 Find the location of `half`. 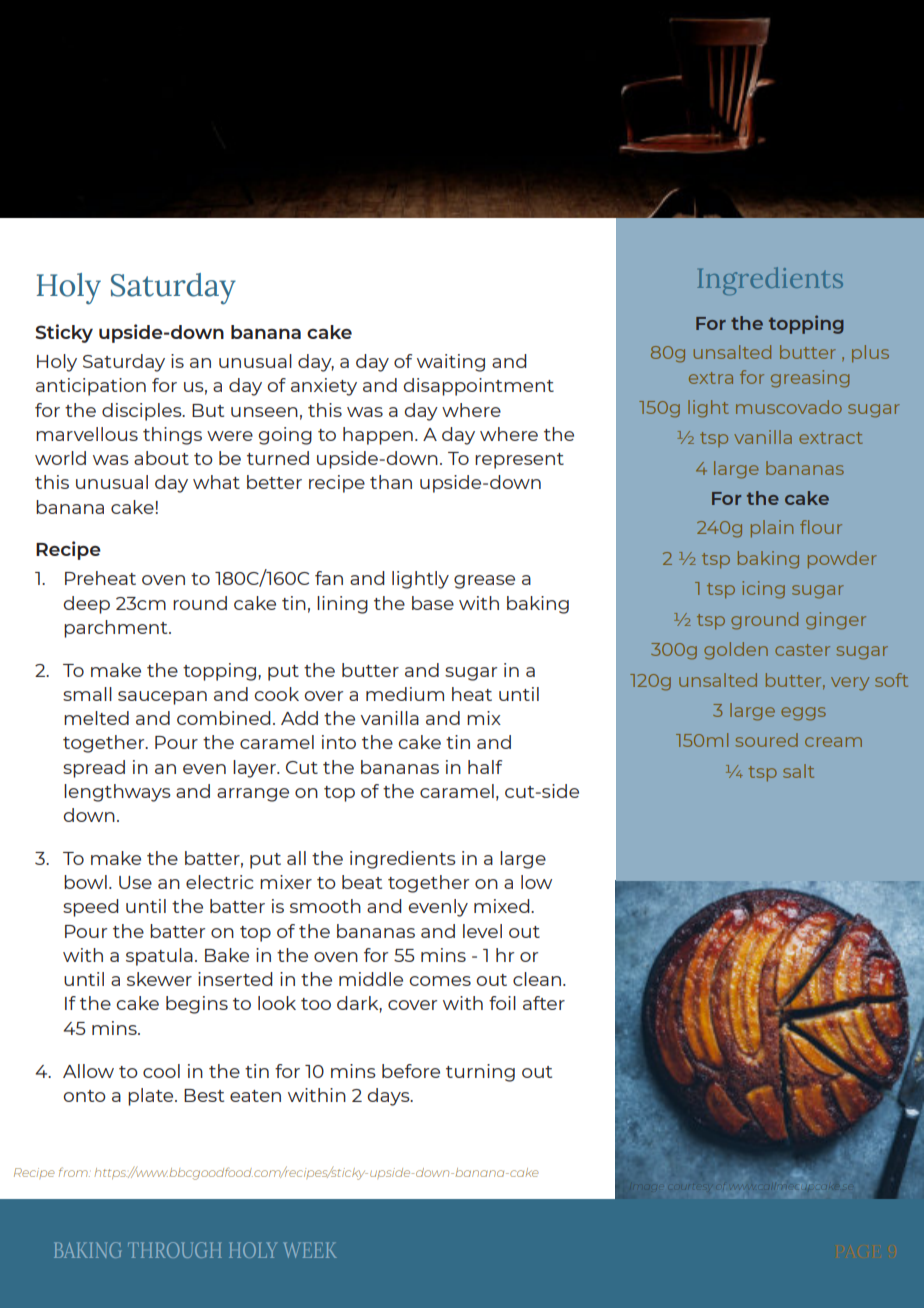

half is located at coordinates (485, 767).
